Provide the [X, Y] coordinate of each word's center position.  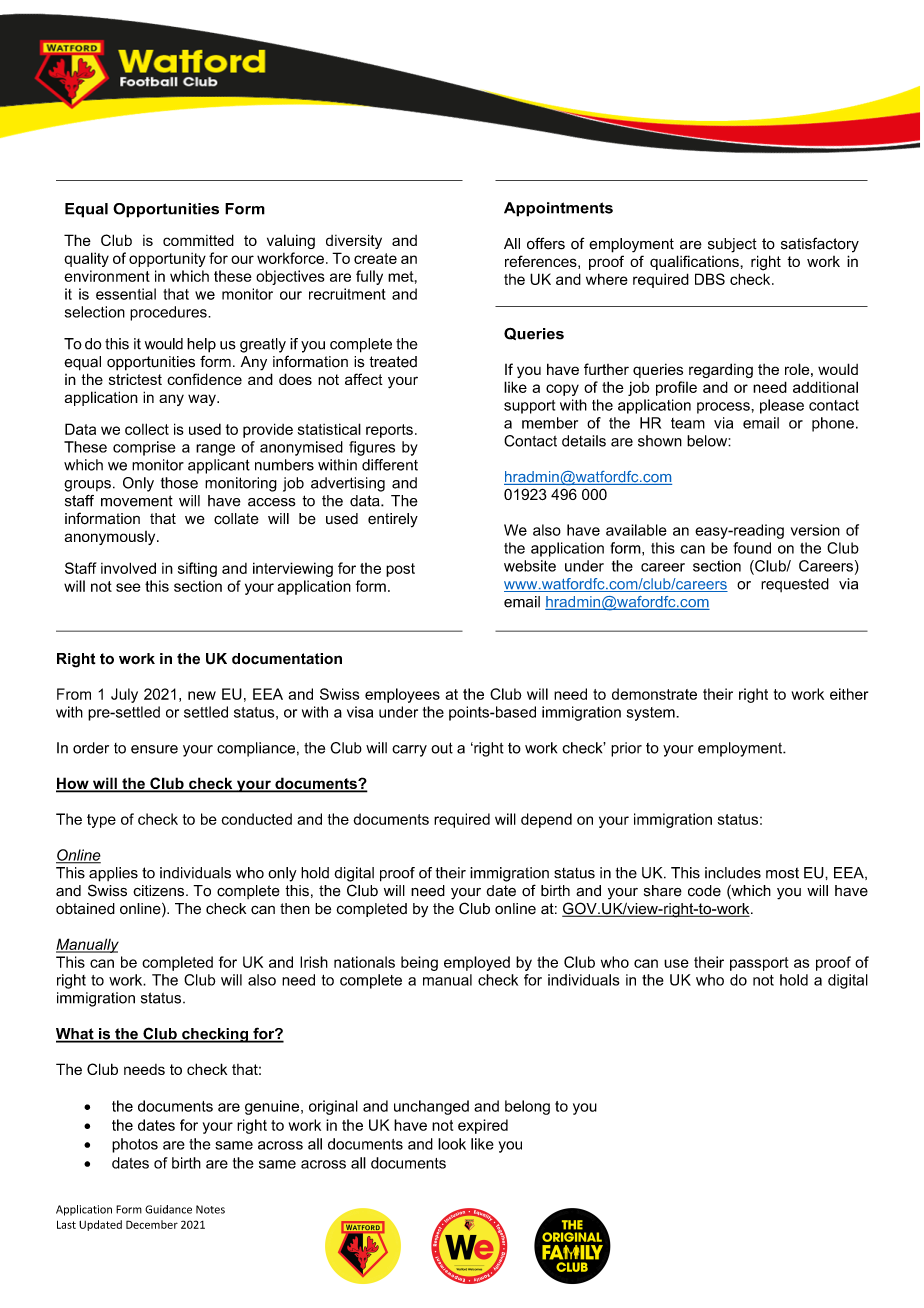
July [124, 695]
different [390, 465]
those [179, 483]
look [452, 1144]
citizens [160, 891]
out [442, 748]
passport [759, 964]
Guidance [168, 1209]
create [375, 258]
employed [477, 963]
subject [732, 245]
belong [527, 1107]
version [815, 530]
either [849, 694]
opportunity [167, 260]
